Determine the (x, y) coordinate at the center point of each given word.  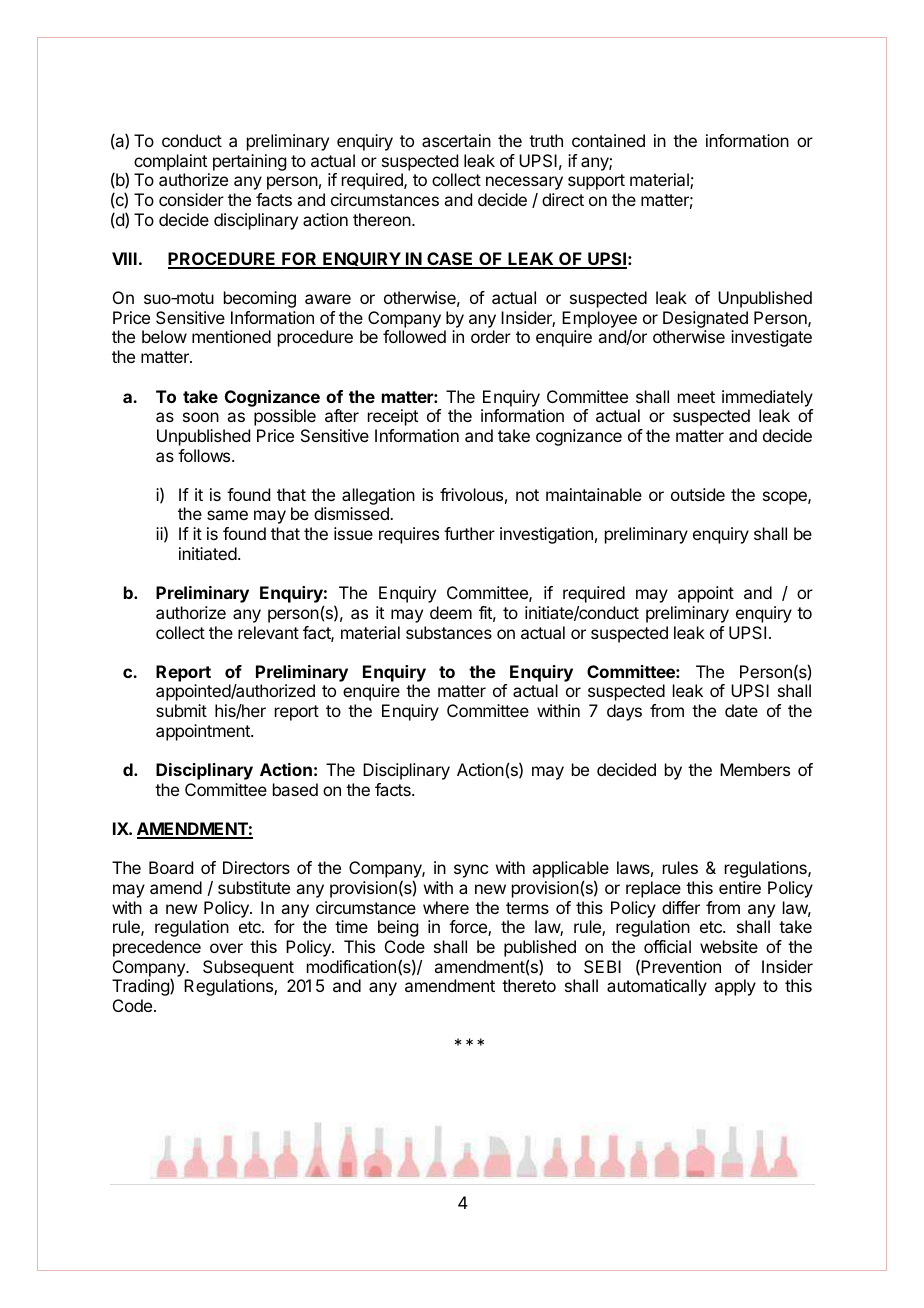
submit (181, 710)
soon (201, 417)
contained (608, 140)
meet (696, 397)
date (741, 710)
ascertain (456, 140)
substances (449, 632)
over (226, 948)
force (469, 928)
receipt (393, 417)
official (667, 946)
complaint (170, 162)
